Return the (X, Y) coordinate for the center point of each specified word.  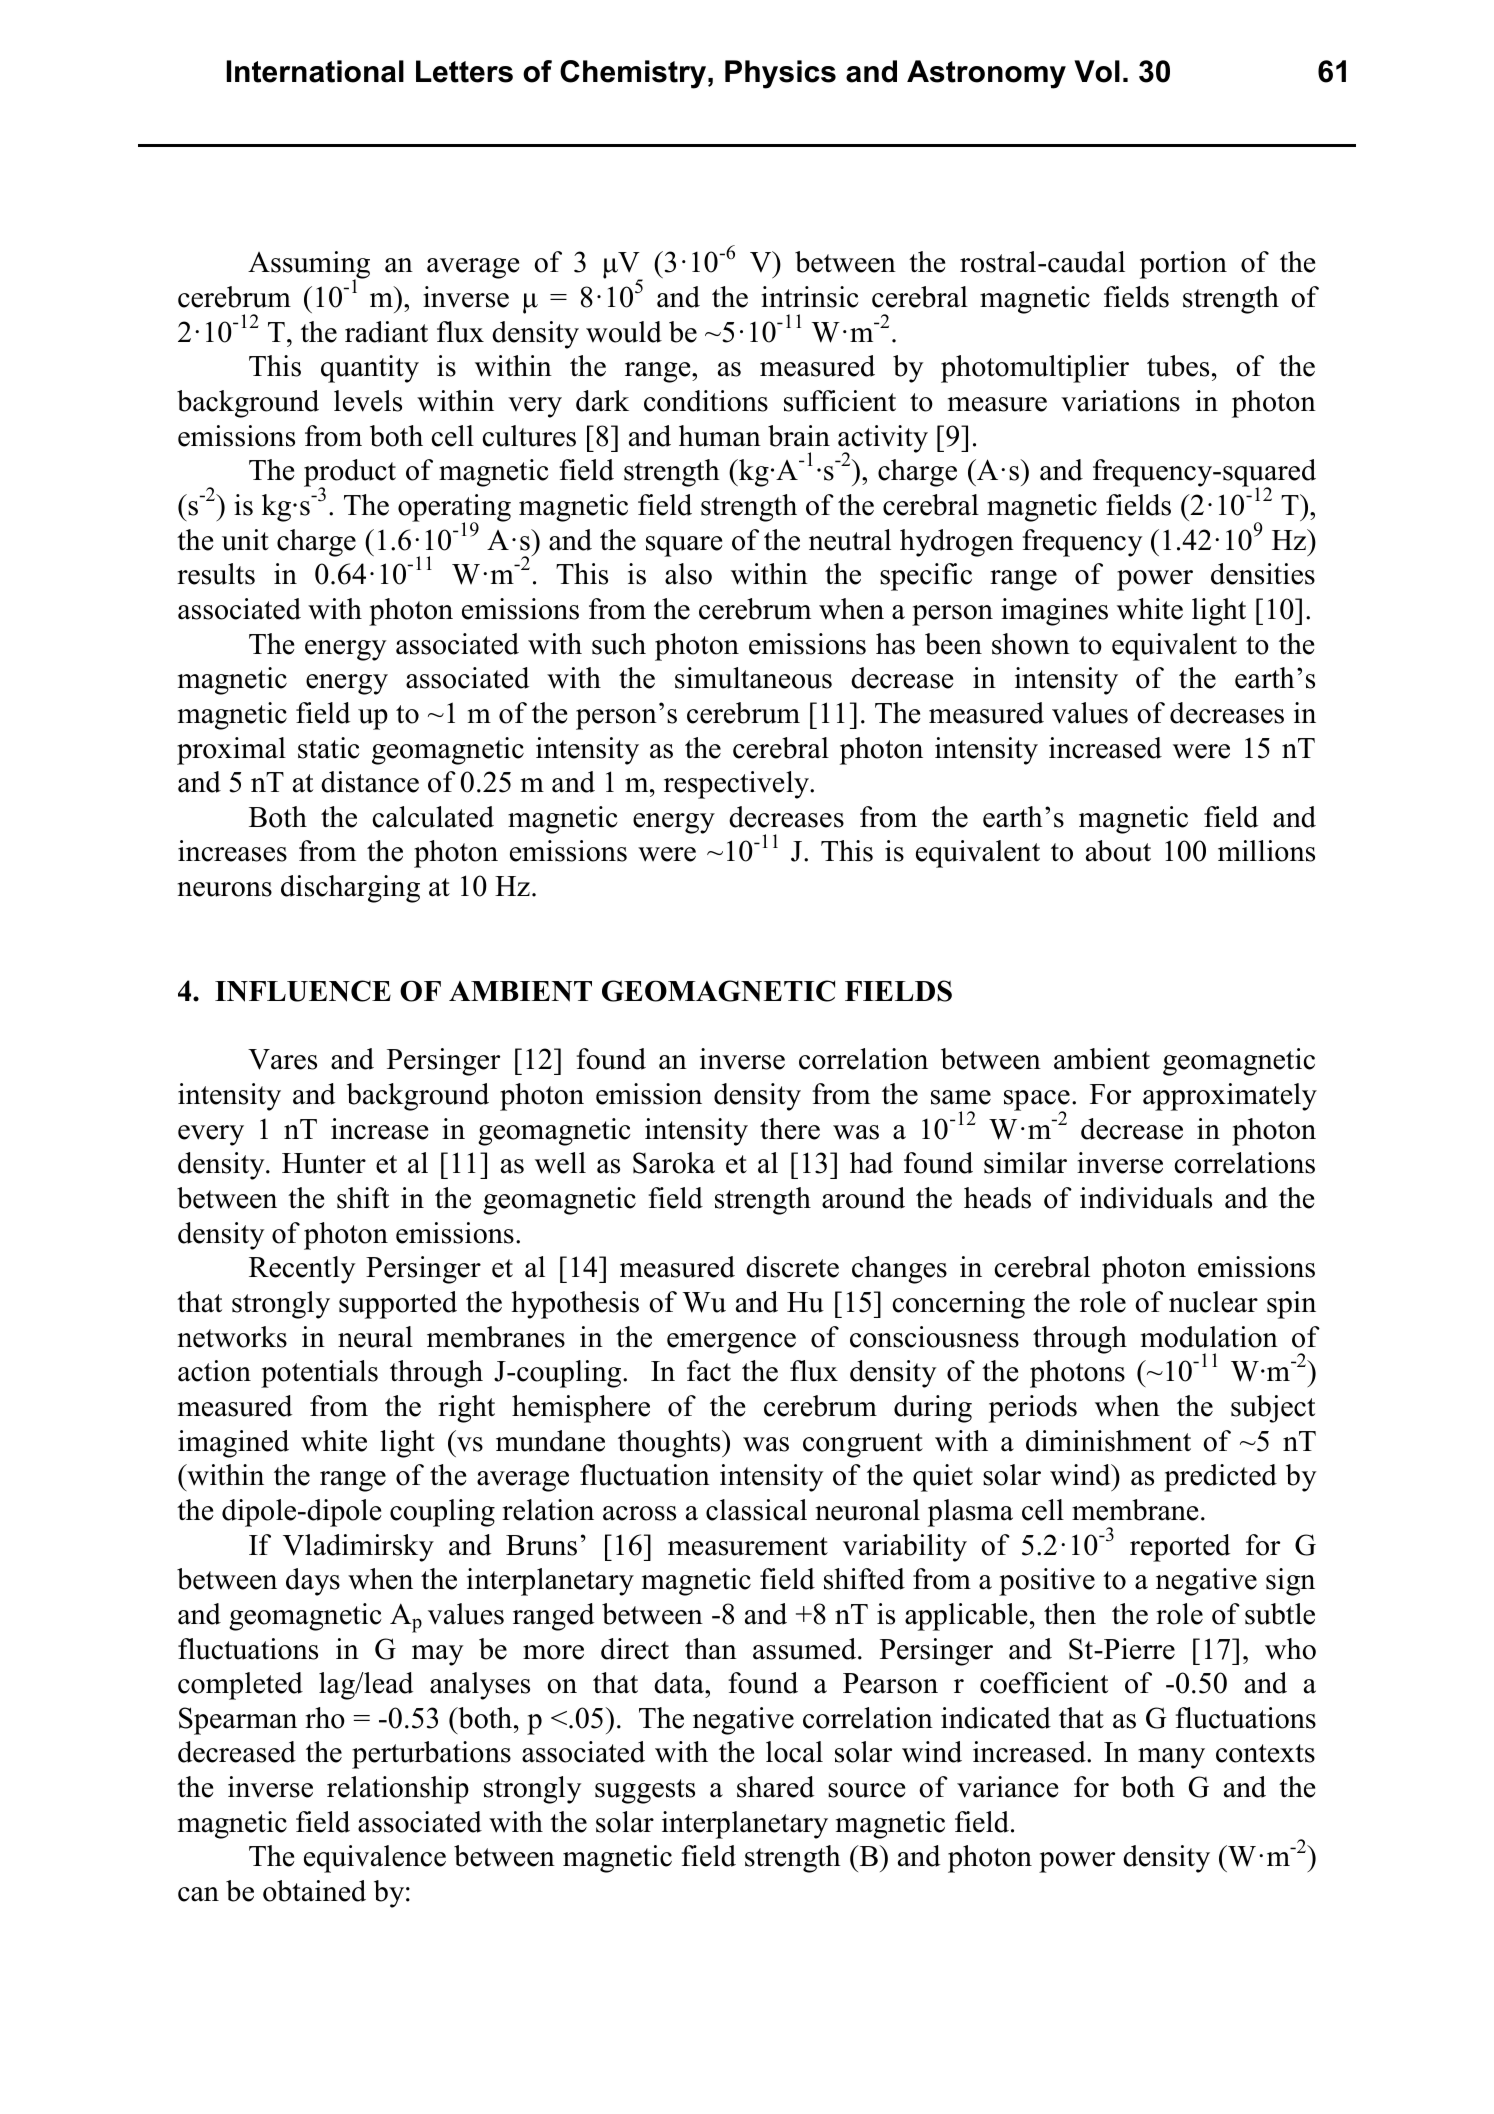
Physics (780, 74)
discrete (792, 1267)
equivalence (375, 1859)
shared (775, 1787)
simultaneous (753, 678)
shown (1031, 644)
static (329, 748)
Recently (302, 1270)
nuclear (1213, 1302)
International (315, 71)
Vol (1097, 71)
